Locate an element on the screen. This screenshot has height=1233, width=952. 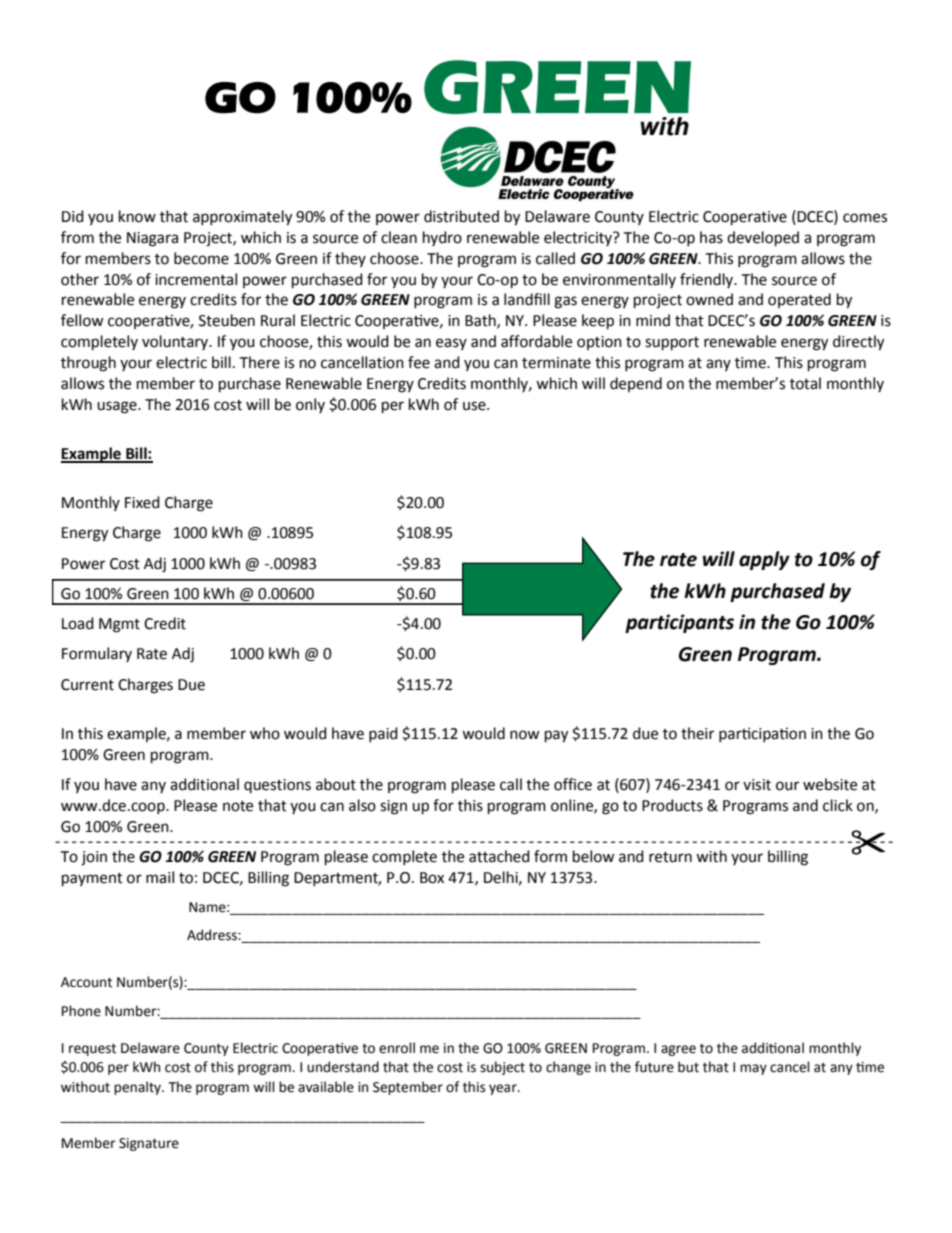
attached is located at coordinates (499, 856).
